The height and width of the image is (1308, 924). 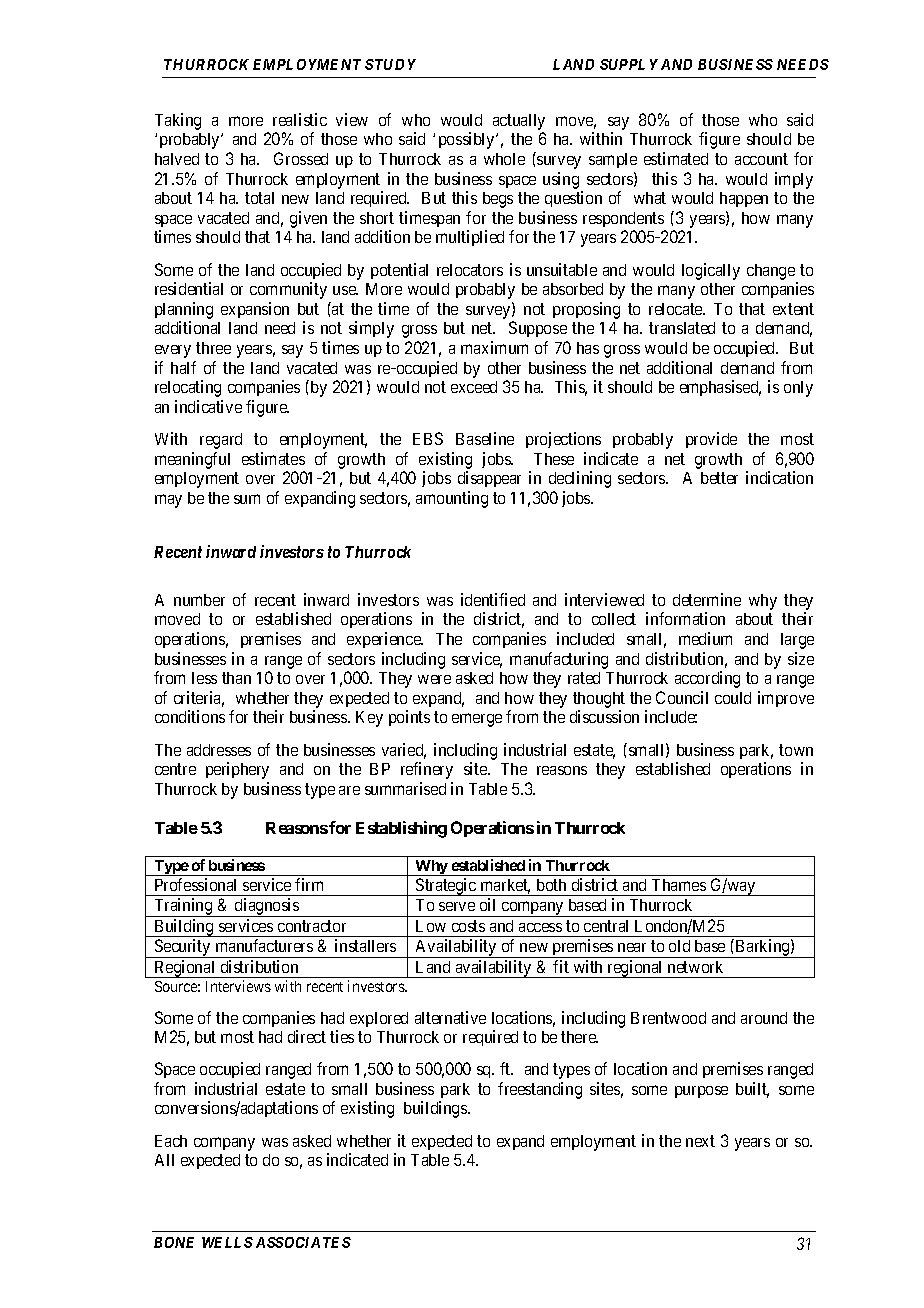 What do you see at coordinates (477, 720) in the image?
I see `emerge` at bounding box center [477, 720].
